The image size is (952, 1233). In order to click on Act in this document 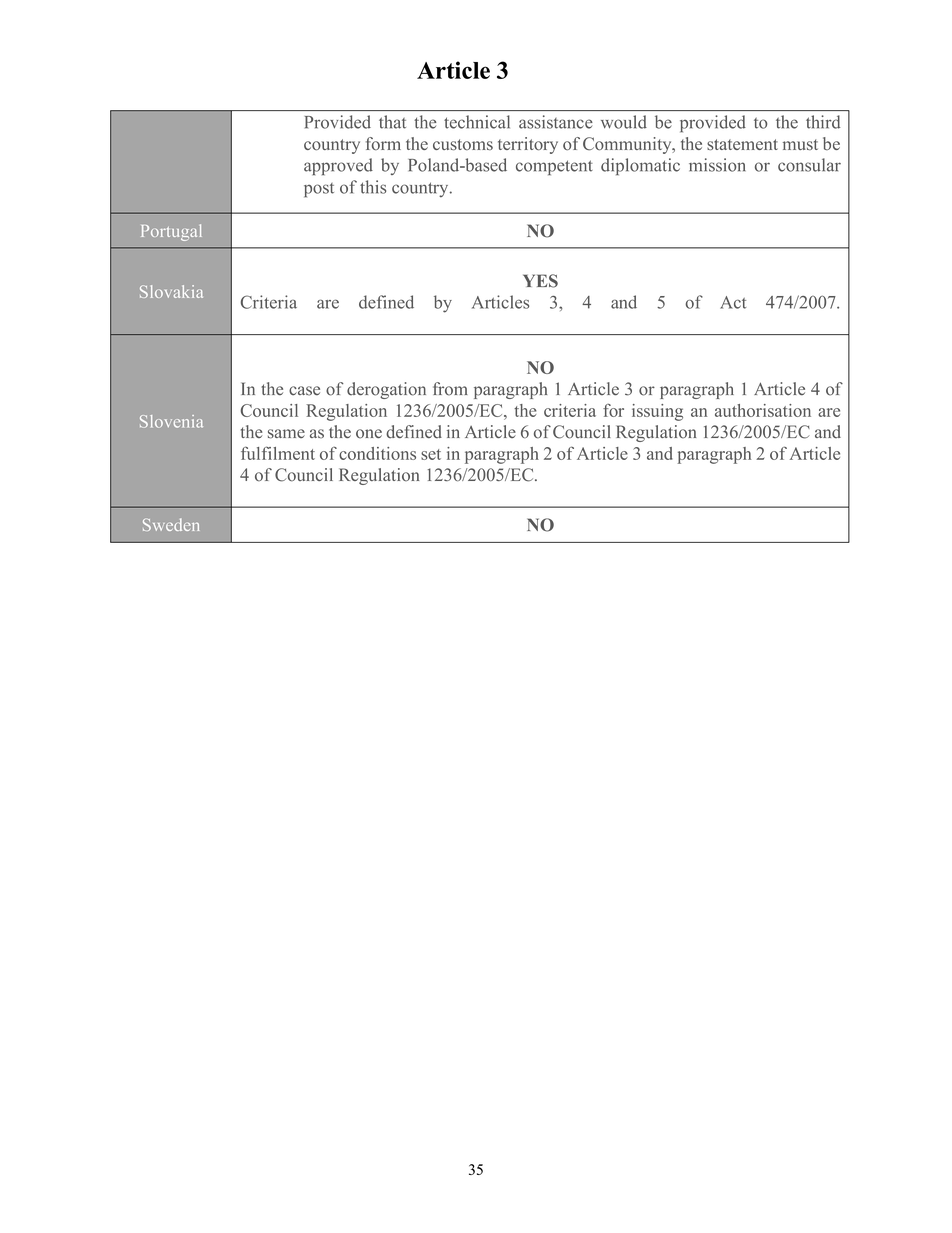, I will do `click(733, 302)`.
